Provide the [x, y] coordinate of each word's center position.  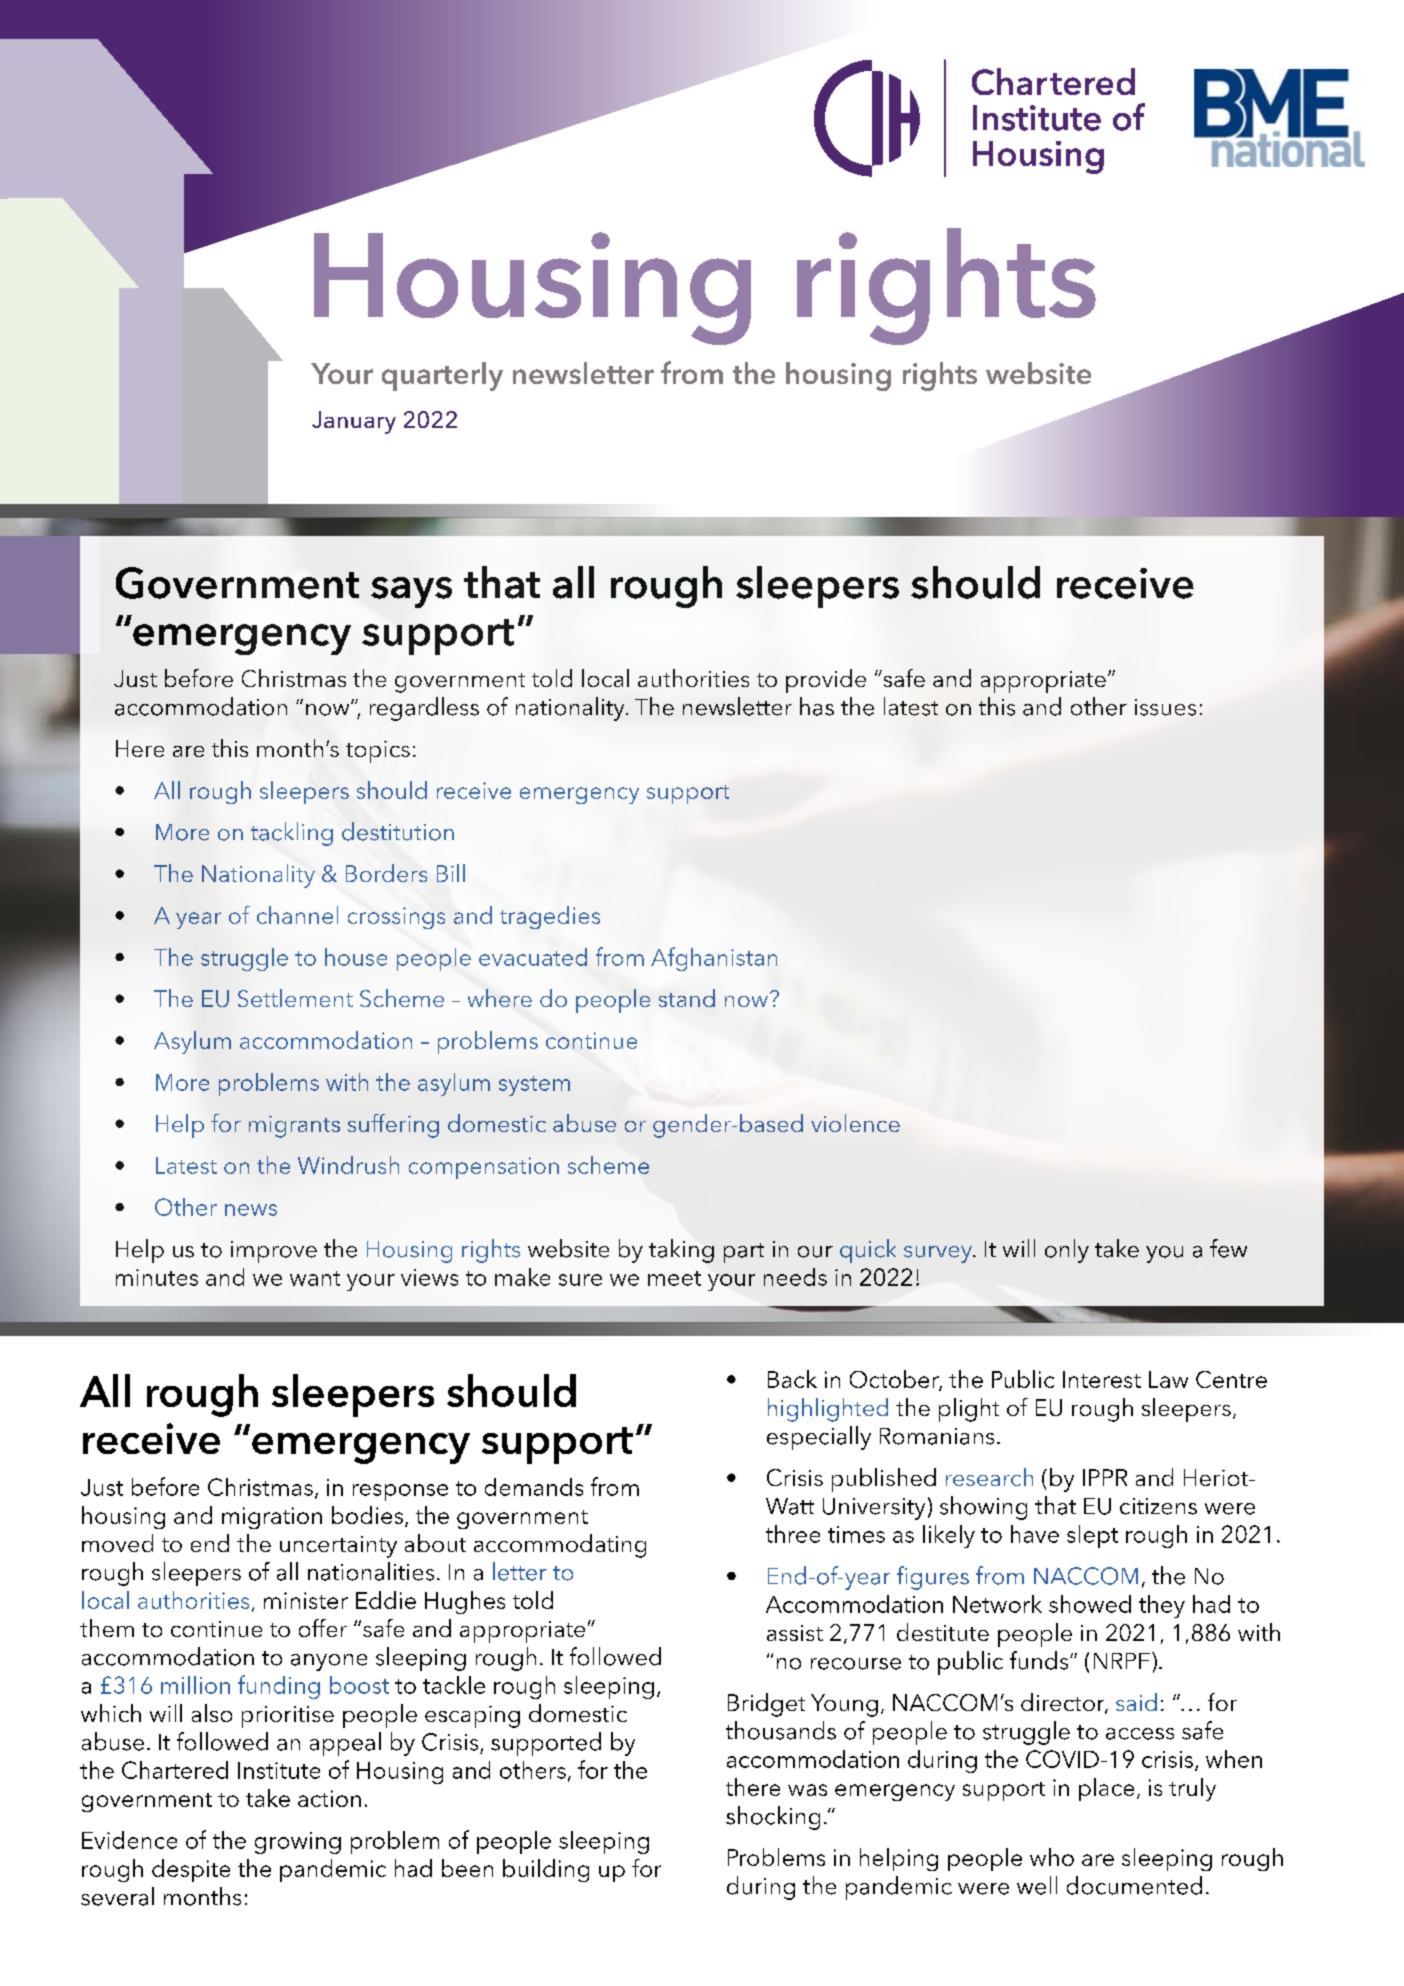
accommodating [560, 1546]
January [354, 422]
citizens [1158, 1506]
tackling [292, 834]
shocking [773, 1818]
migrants [294, 1127]
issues [1165, 707]
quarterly [442, 376]
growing [298, 1843]
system [534, 1086]
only [1067, 1251]
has [817, 706]
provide [826, 681]
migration [272, 1518]
